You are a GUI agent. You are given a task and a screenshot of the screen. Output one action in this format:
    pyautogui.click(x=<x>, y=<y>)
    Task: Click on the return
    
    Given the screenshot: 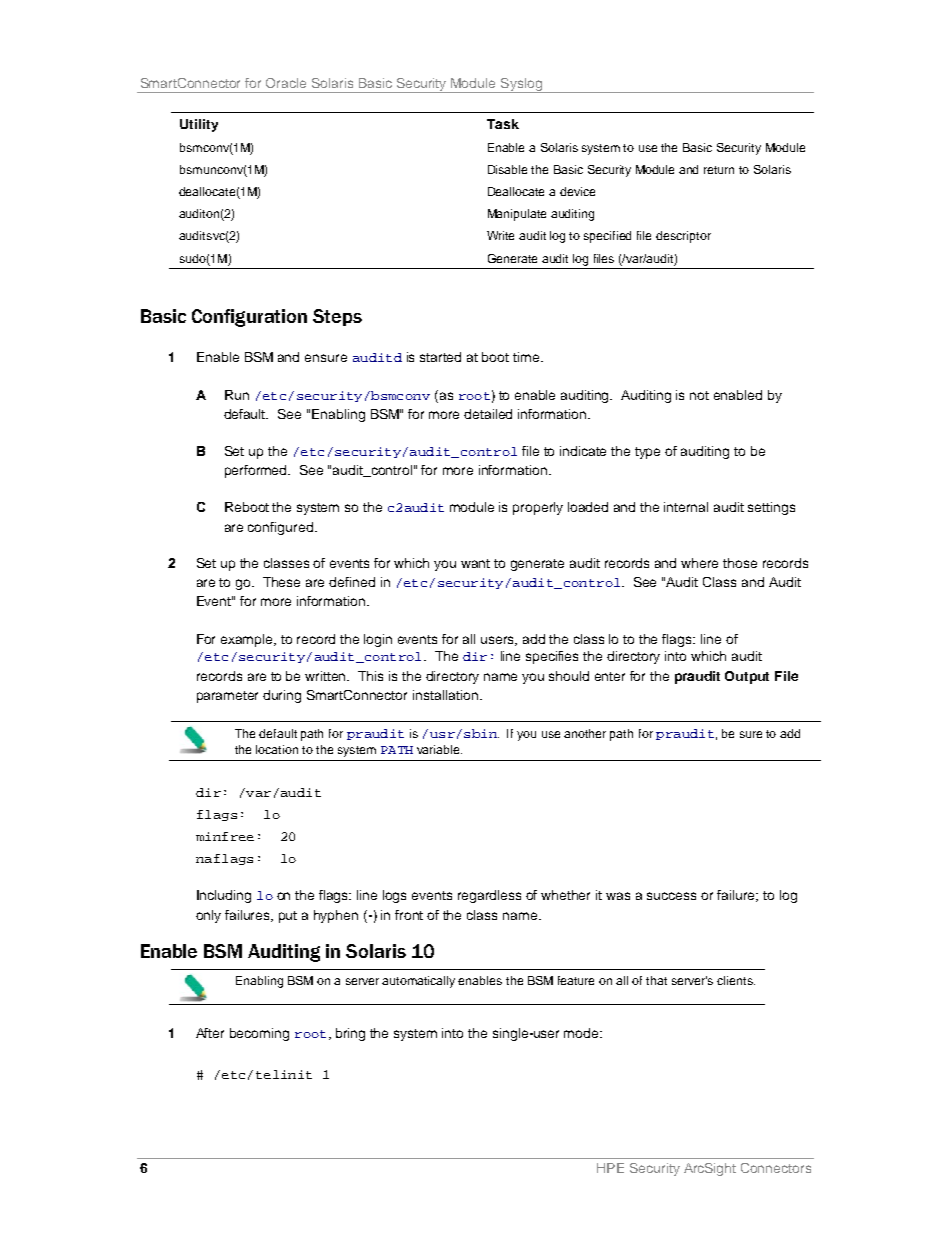 What is the action you would take?
    pyautogui.click(x=719, y=170)
